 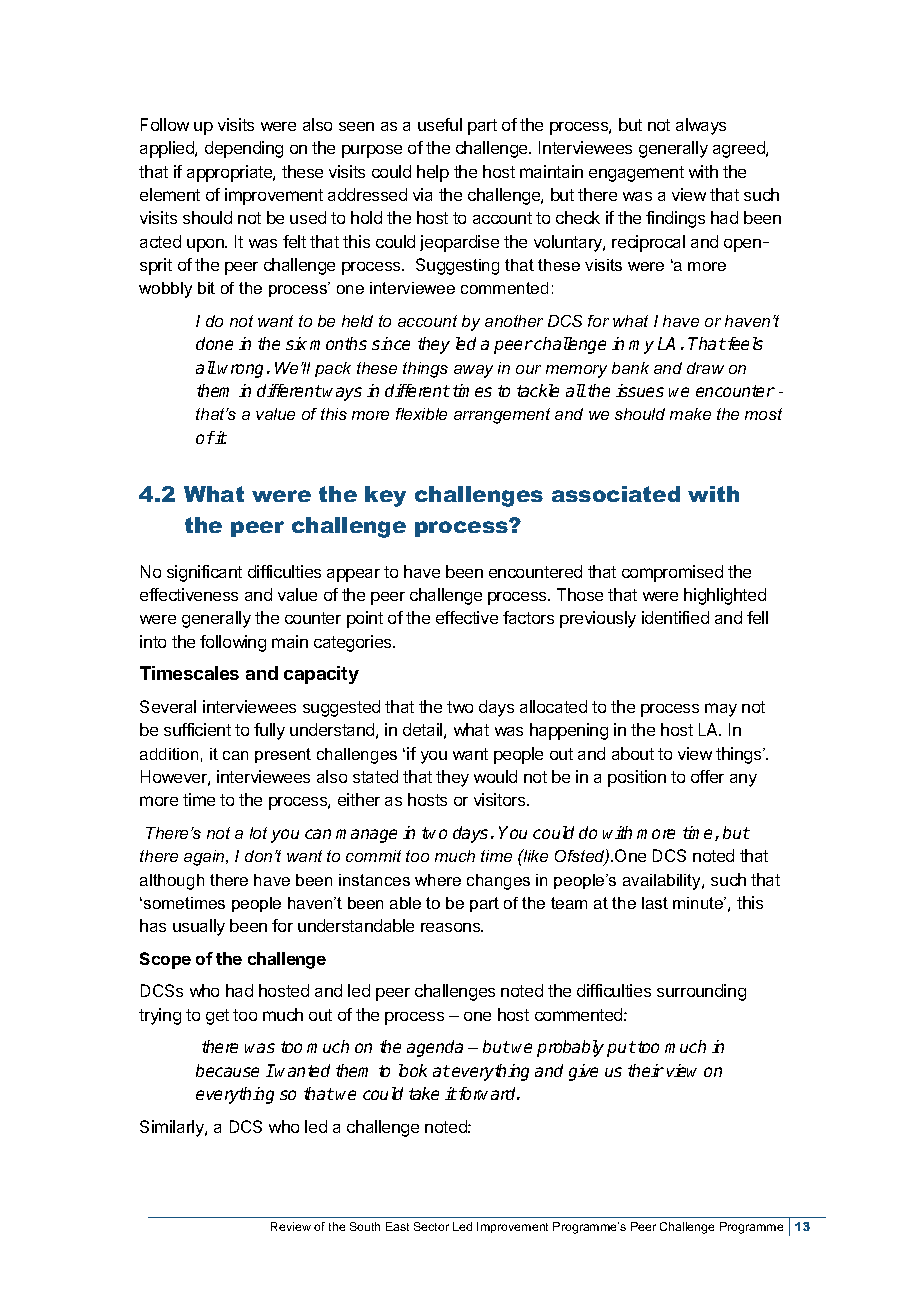 What do you see at coordinates (227, 1070) in the image?
I see `because` at bounding box center [227, 1070].
